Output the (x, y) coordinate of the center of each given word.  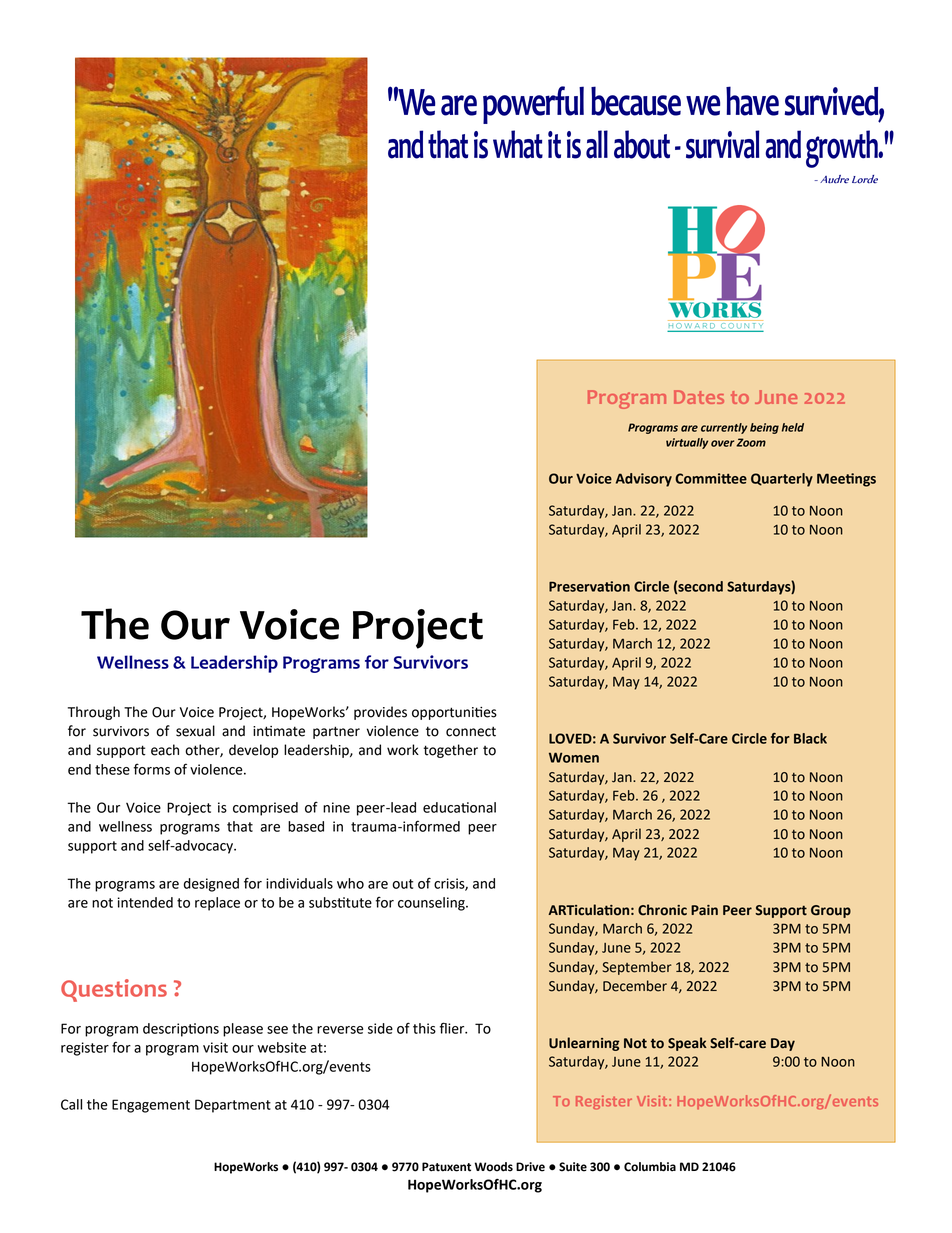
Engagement (151, 1106)
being (764, 428)
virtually (687, 443)
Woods (494, 1167)
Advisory (644, 480)
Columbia (650, 1167)
